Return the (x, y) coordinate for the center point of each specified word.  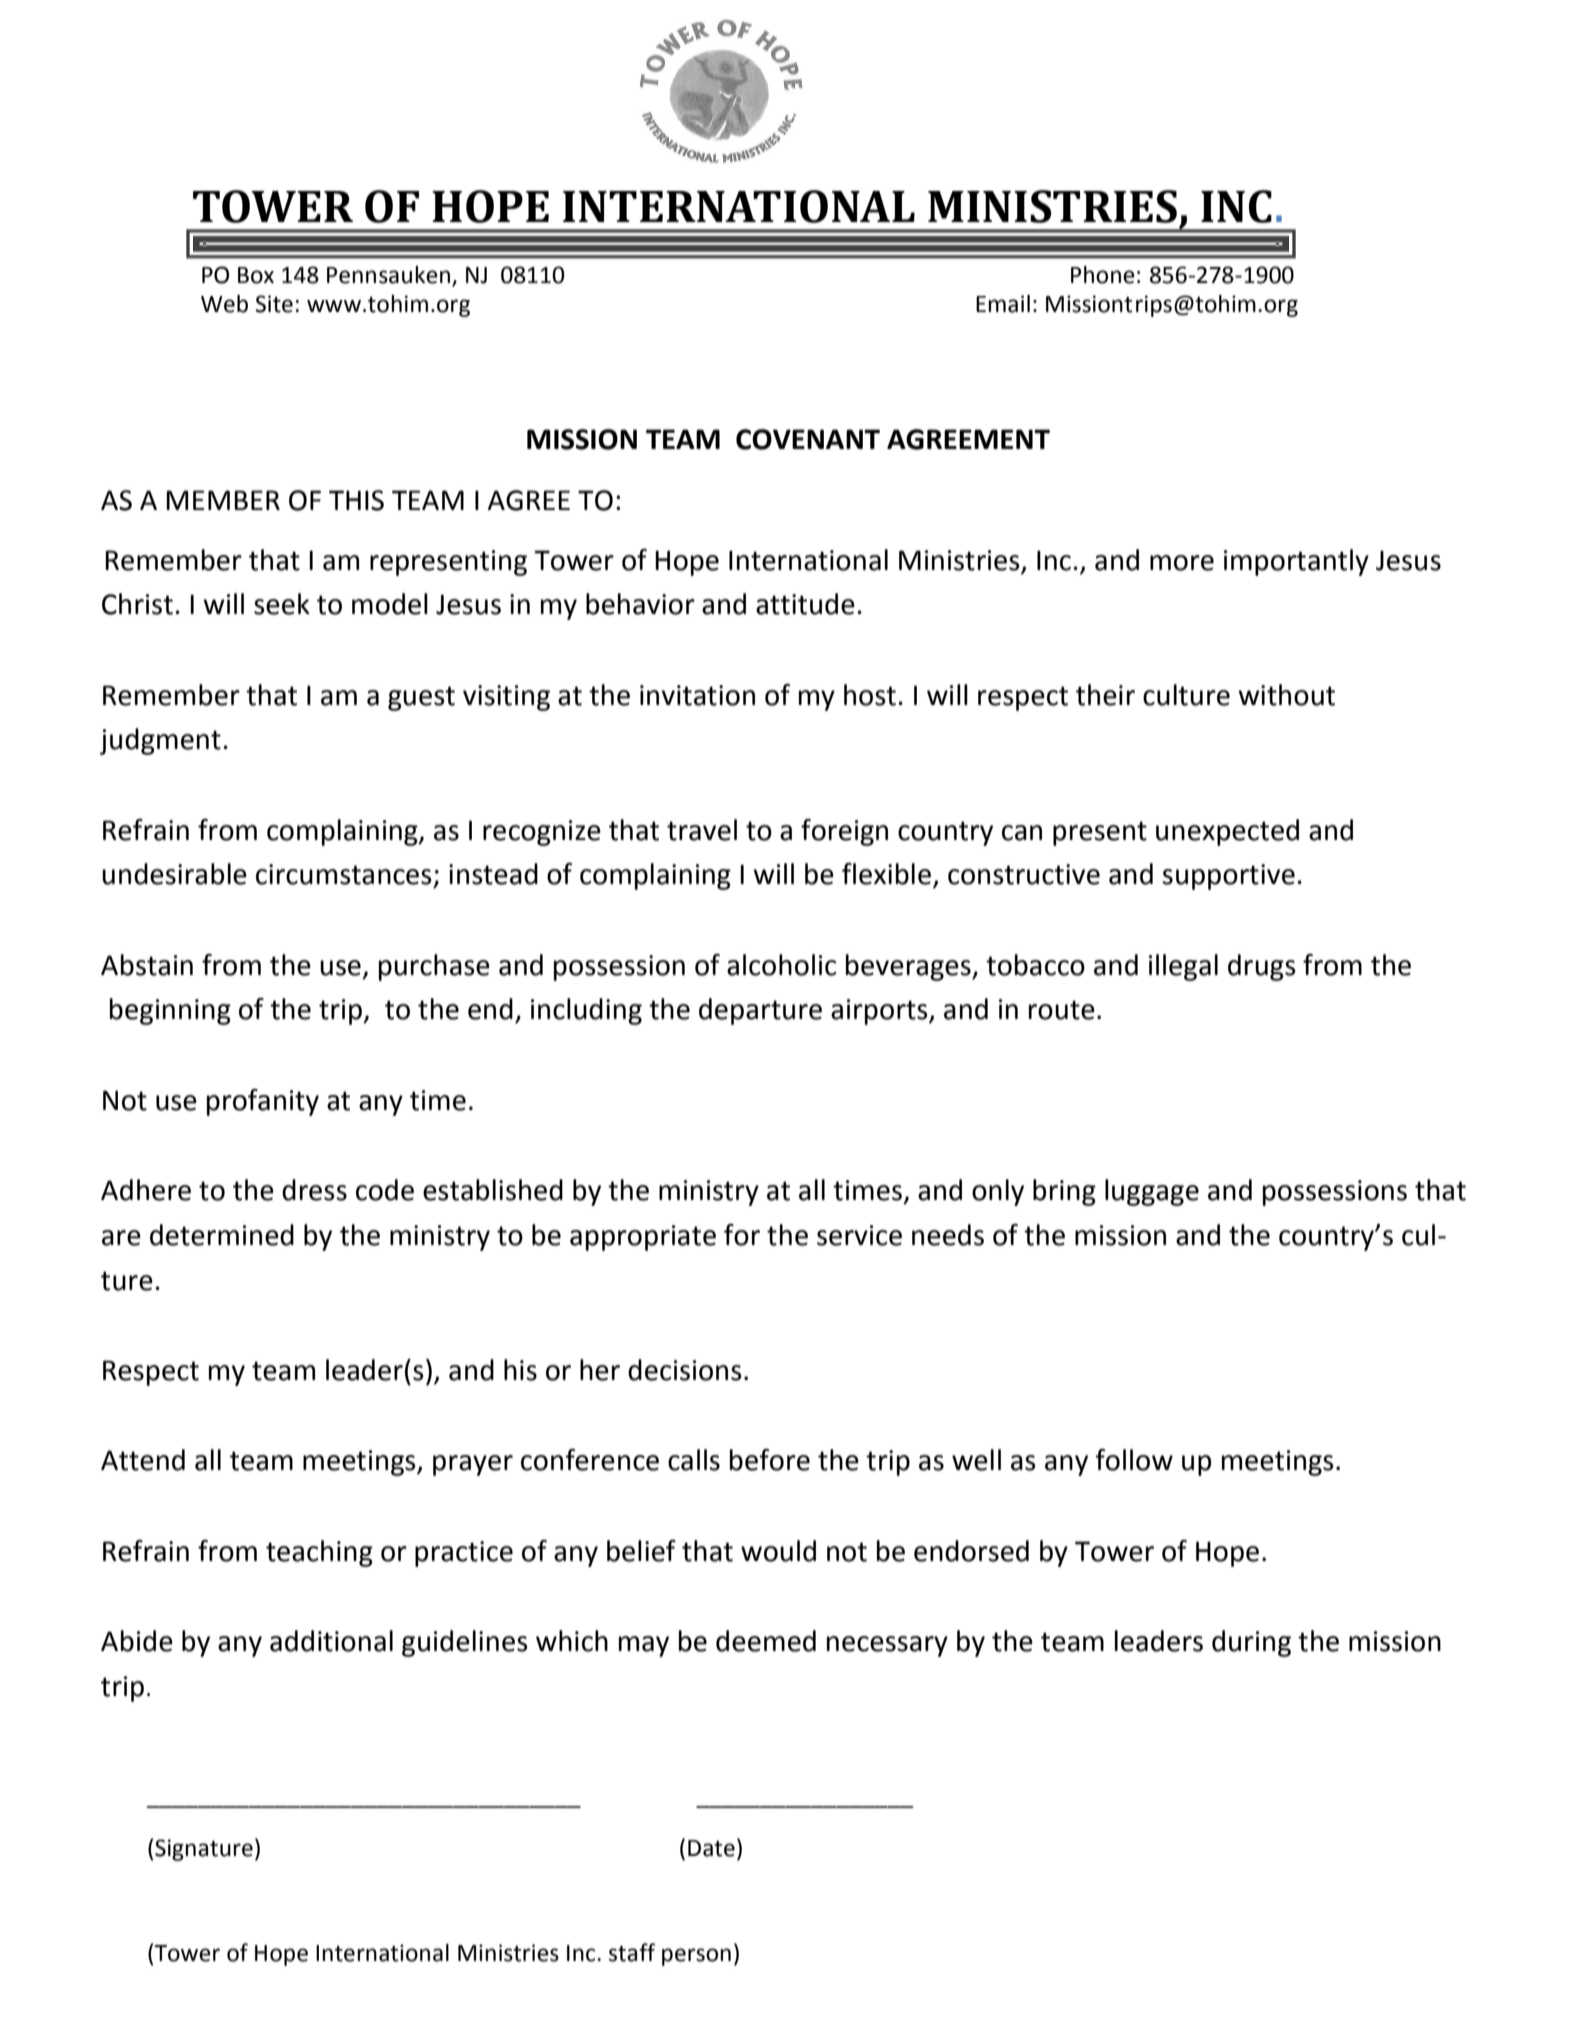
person (696, 1957)
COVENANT (808, 439)
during (1251, 1643)
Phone (1103, 275)
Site (274, 304)
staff (632, 1952)
